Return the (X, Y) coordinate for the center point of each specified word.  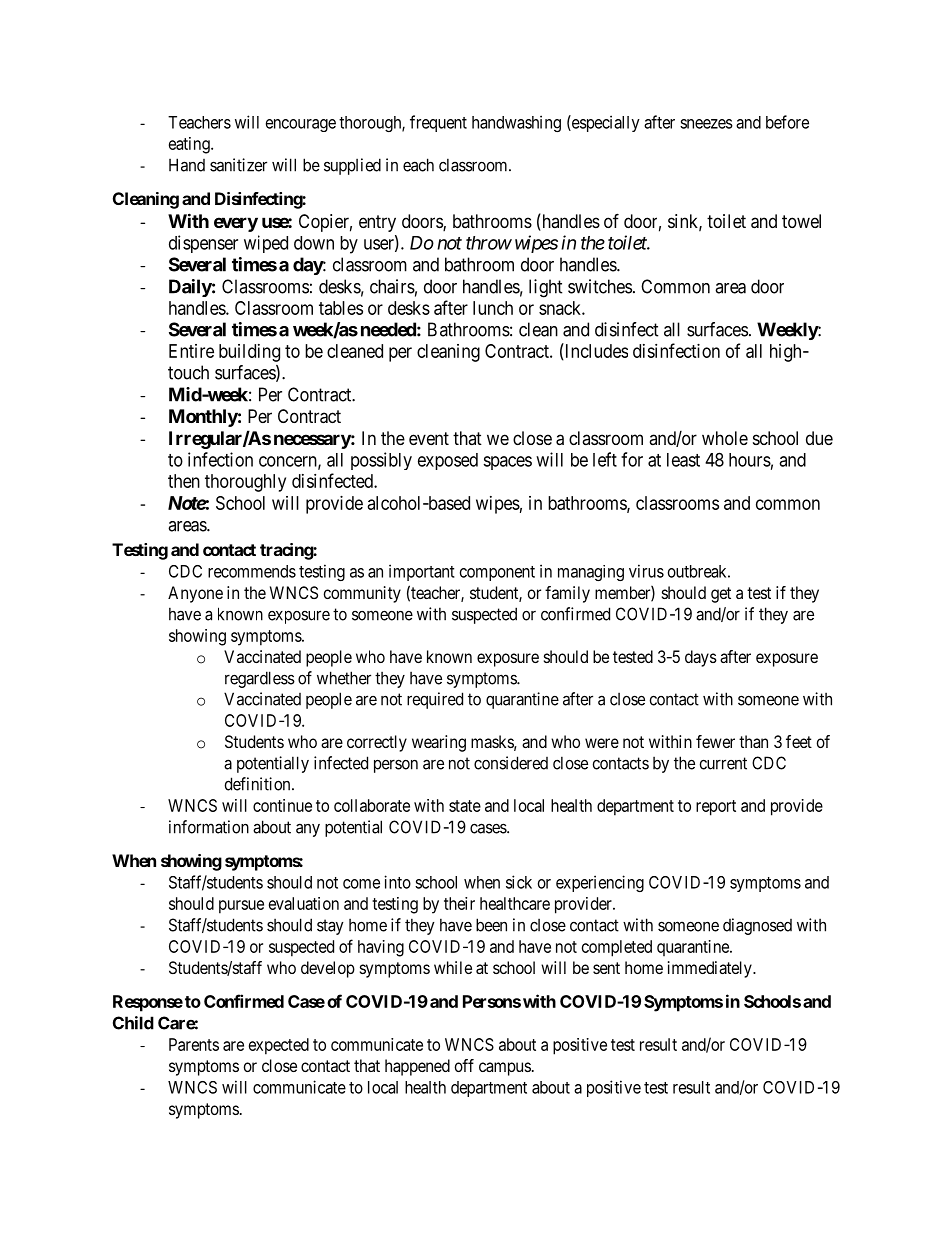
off (464, 1065)
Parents (194, 1044)
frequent (438, 123)
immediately (711, 969)
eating (190, 145)
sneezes (706, 124)
